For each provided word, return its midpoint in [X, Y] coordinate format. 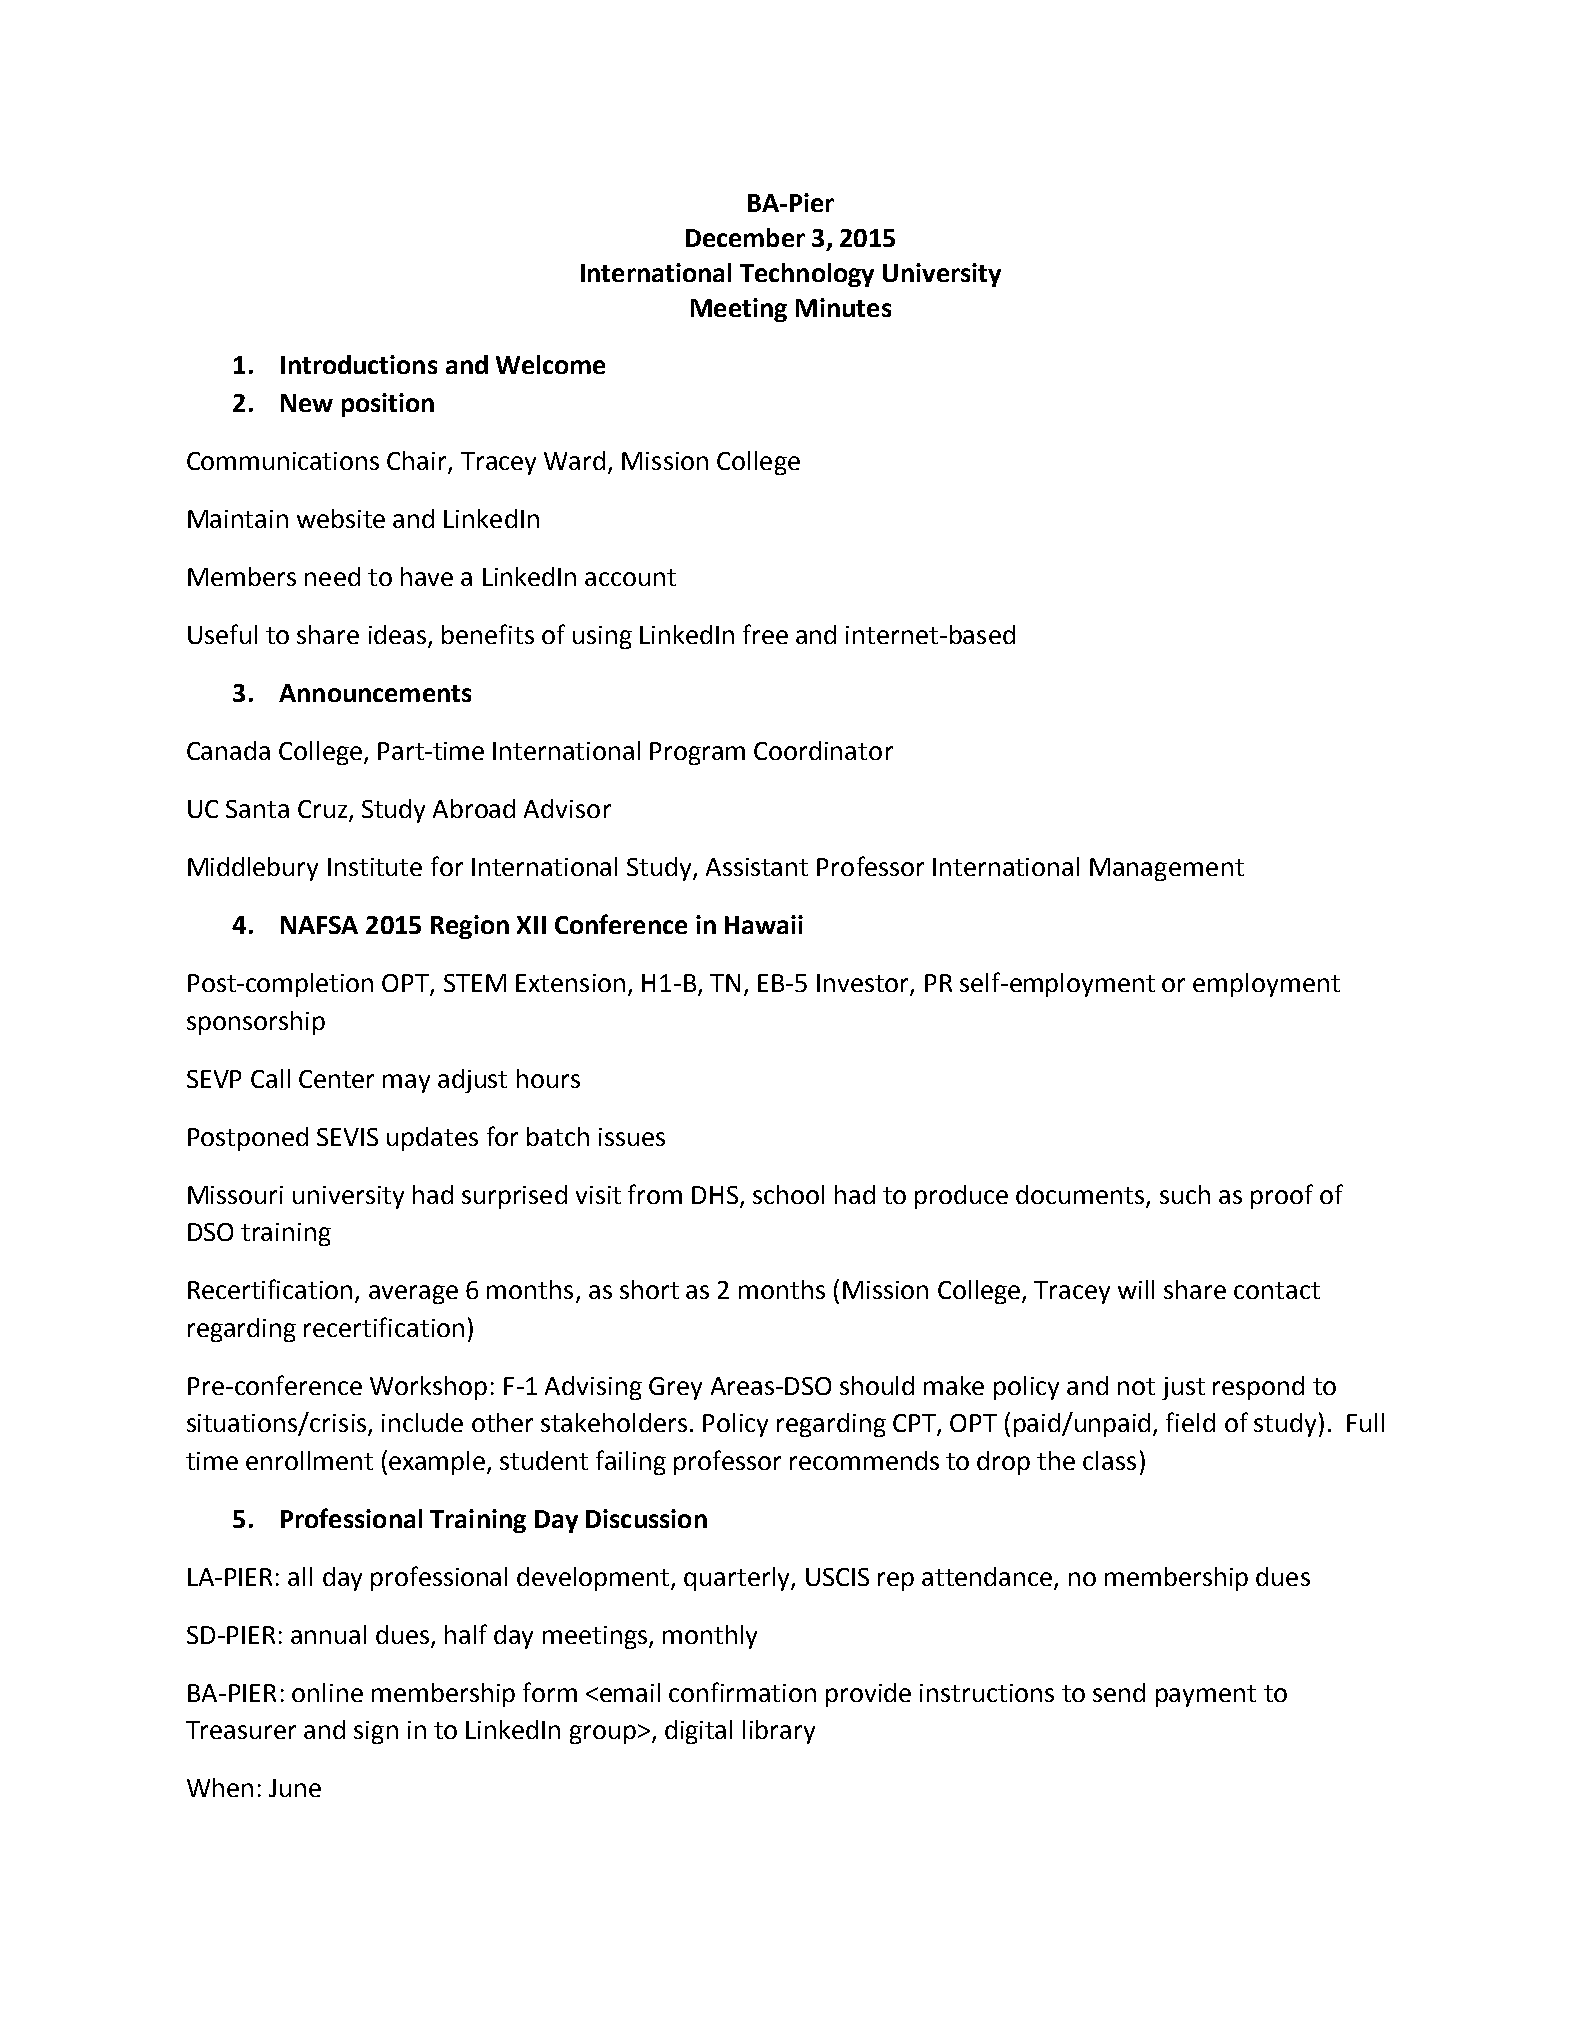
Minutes [843, 307]
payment [1206, 1696]
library [779, 1732]
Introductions [359, 364]
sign [376, 1732]
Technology [807, 275]
